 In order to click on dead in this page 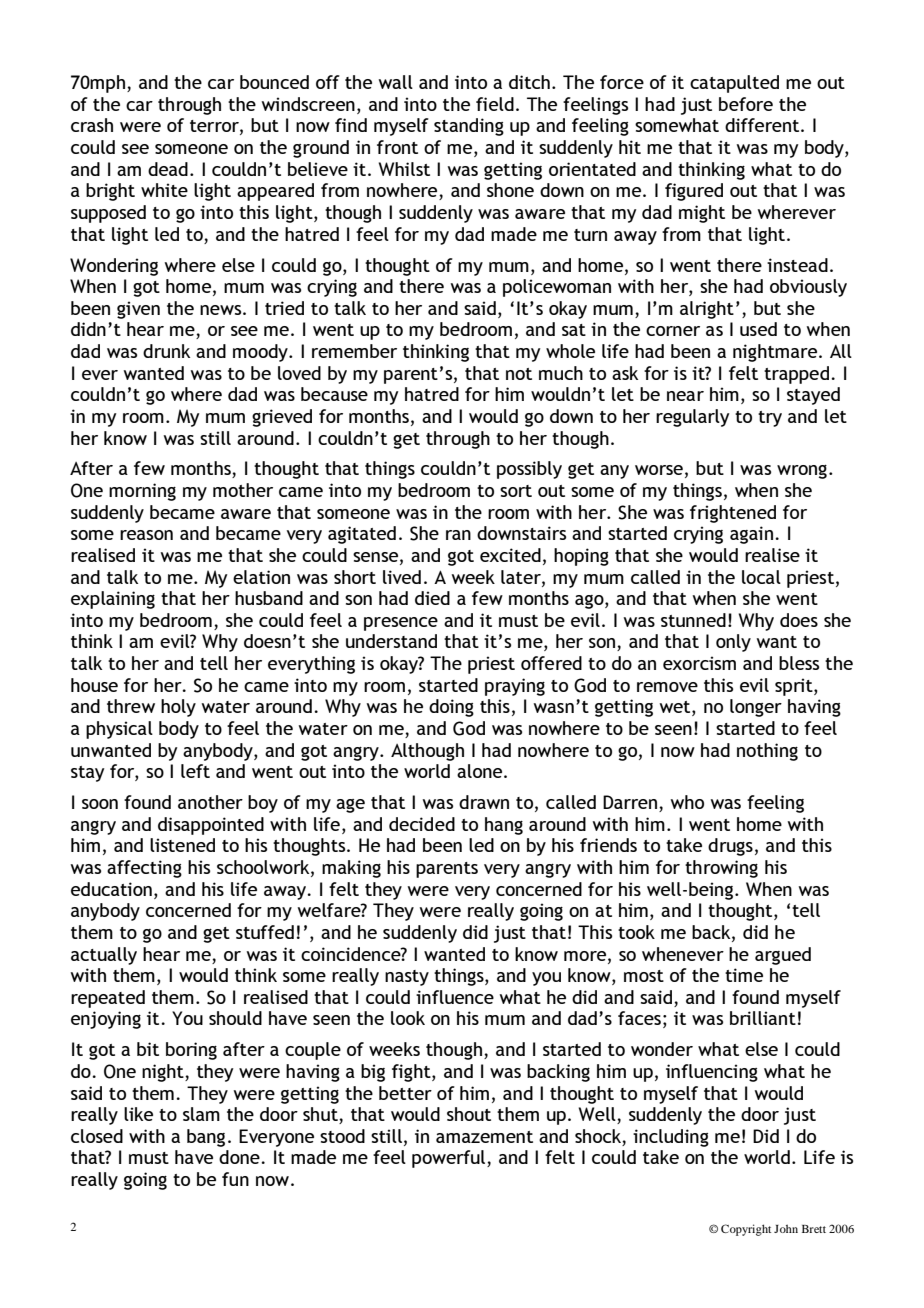, I will do `click(168, 169)`.
